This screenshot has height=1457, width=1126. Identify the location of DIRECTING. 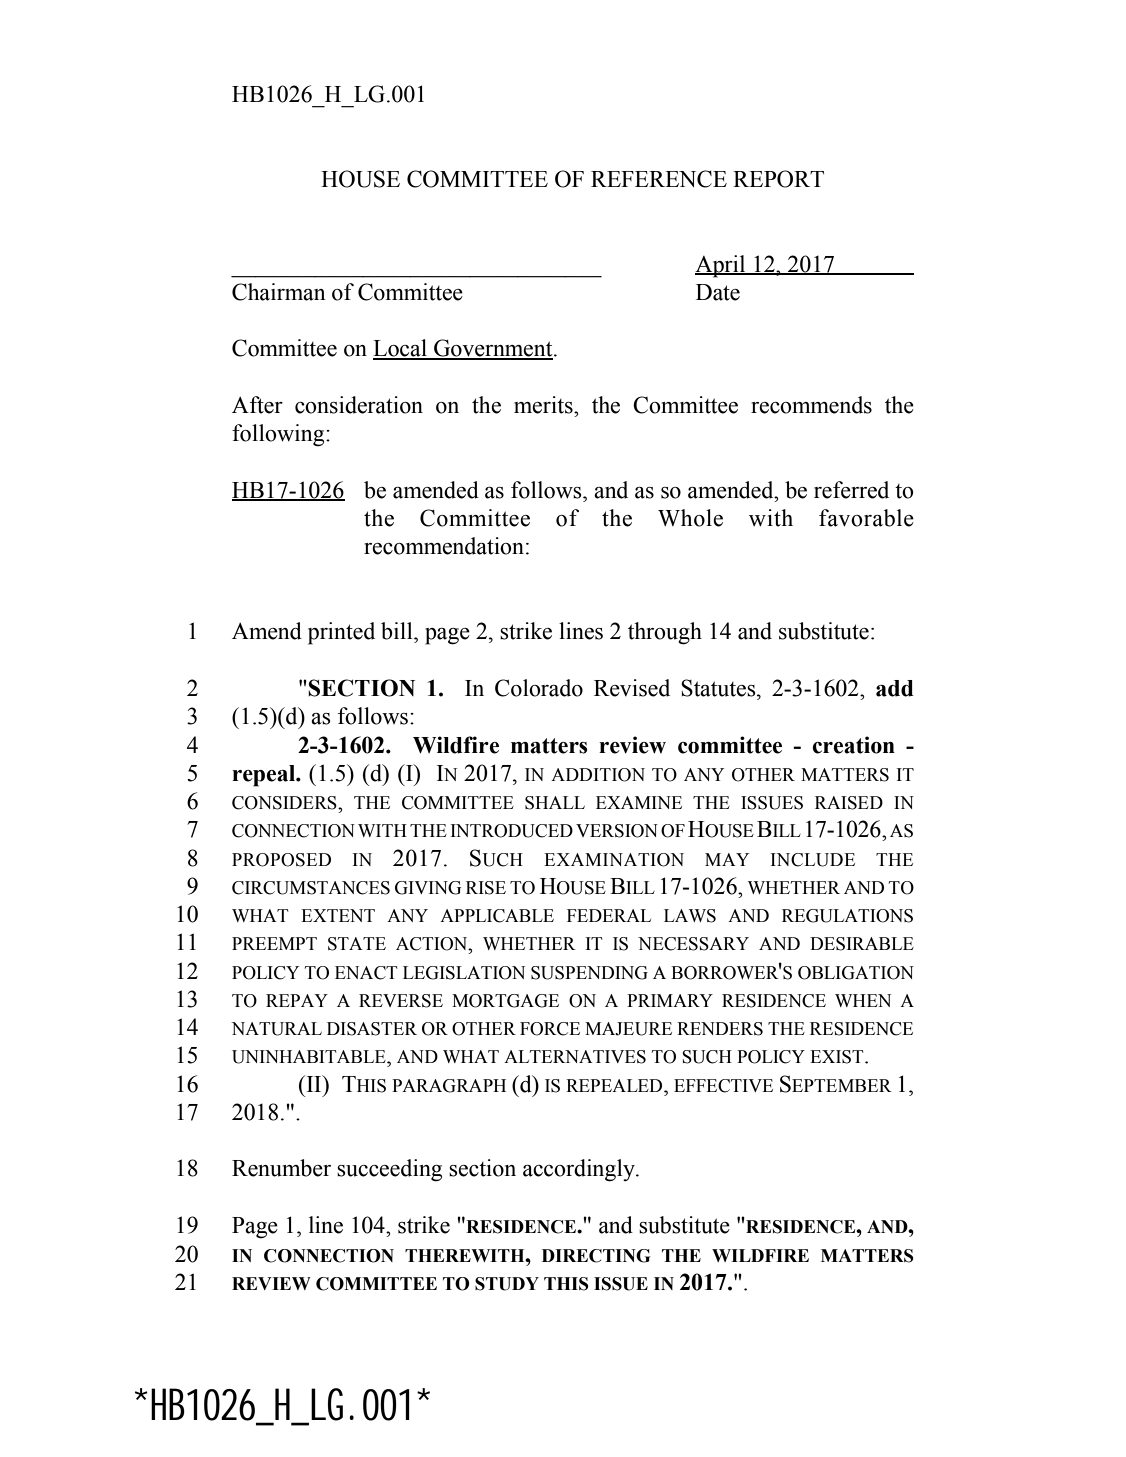
(596, 1256).
